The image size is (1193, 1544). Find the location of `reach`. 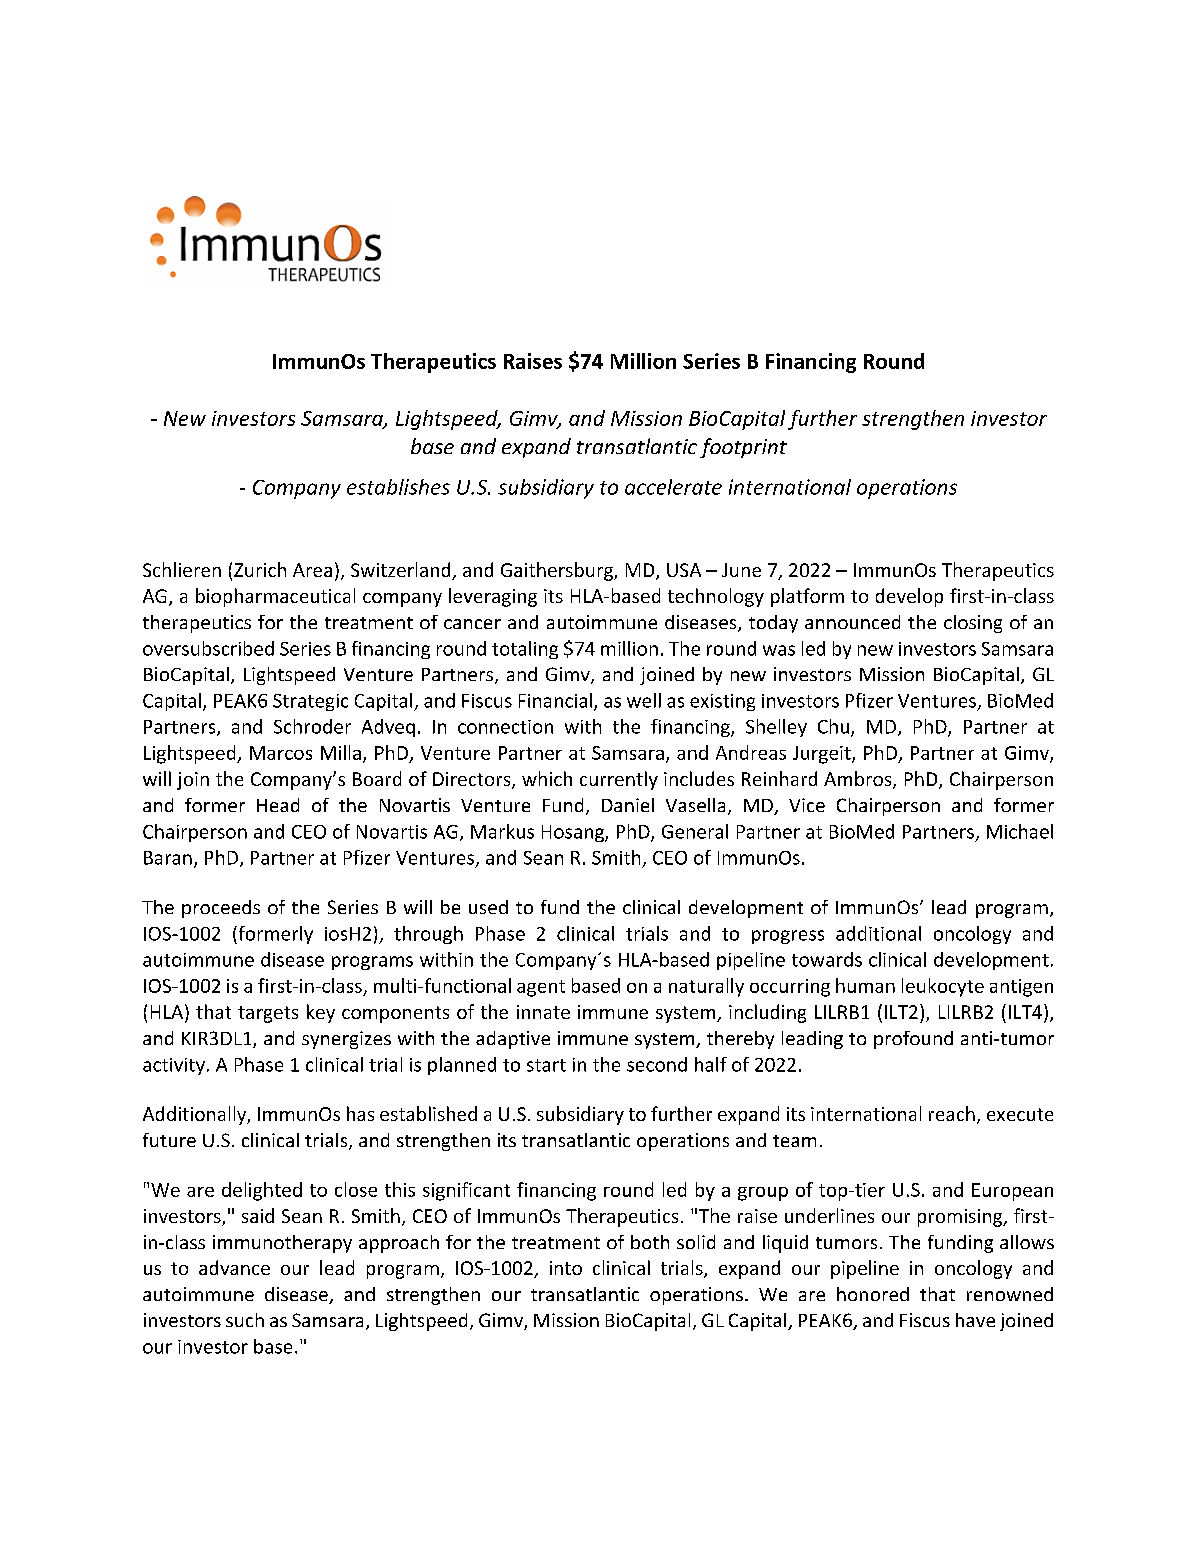

reach is located at coordinates (952, 1113).
